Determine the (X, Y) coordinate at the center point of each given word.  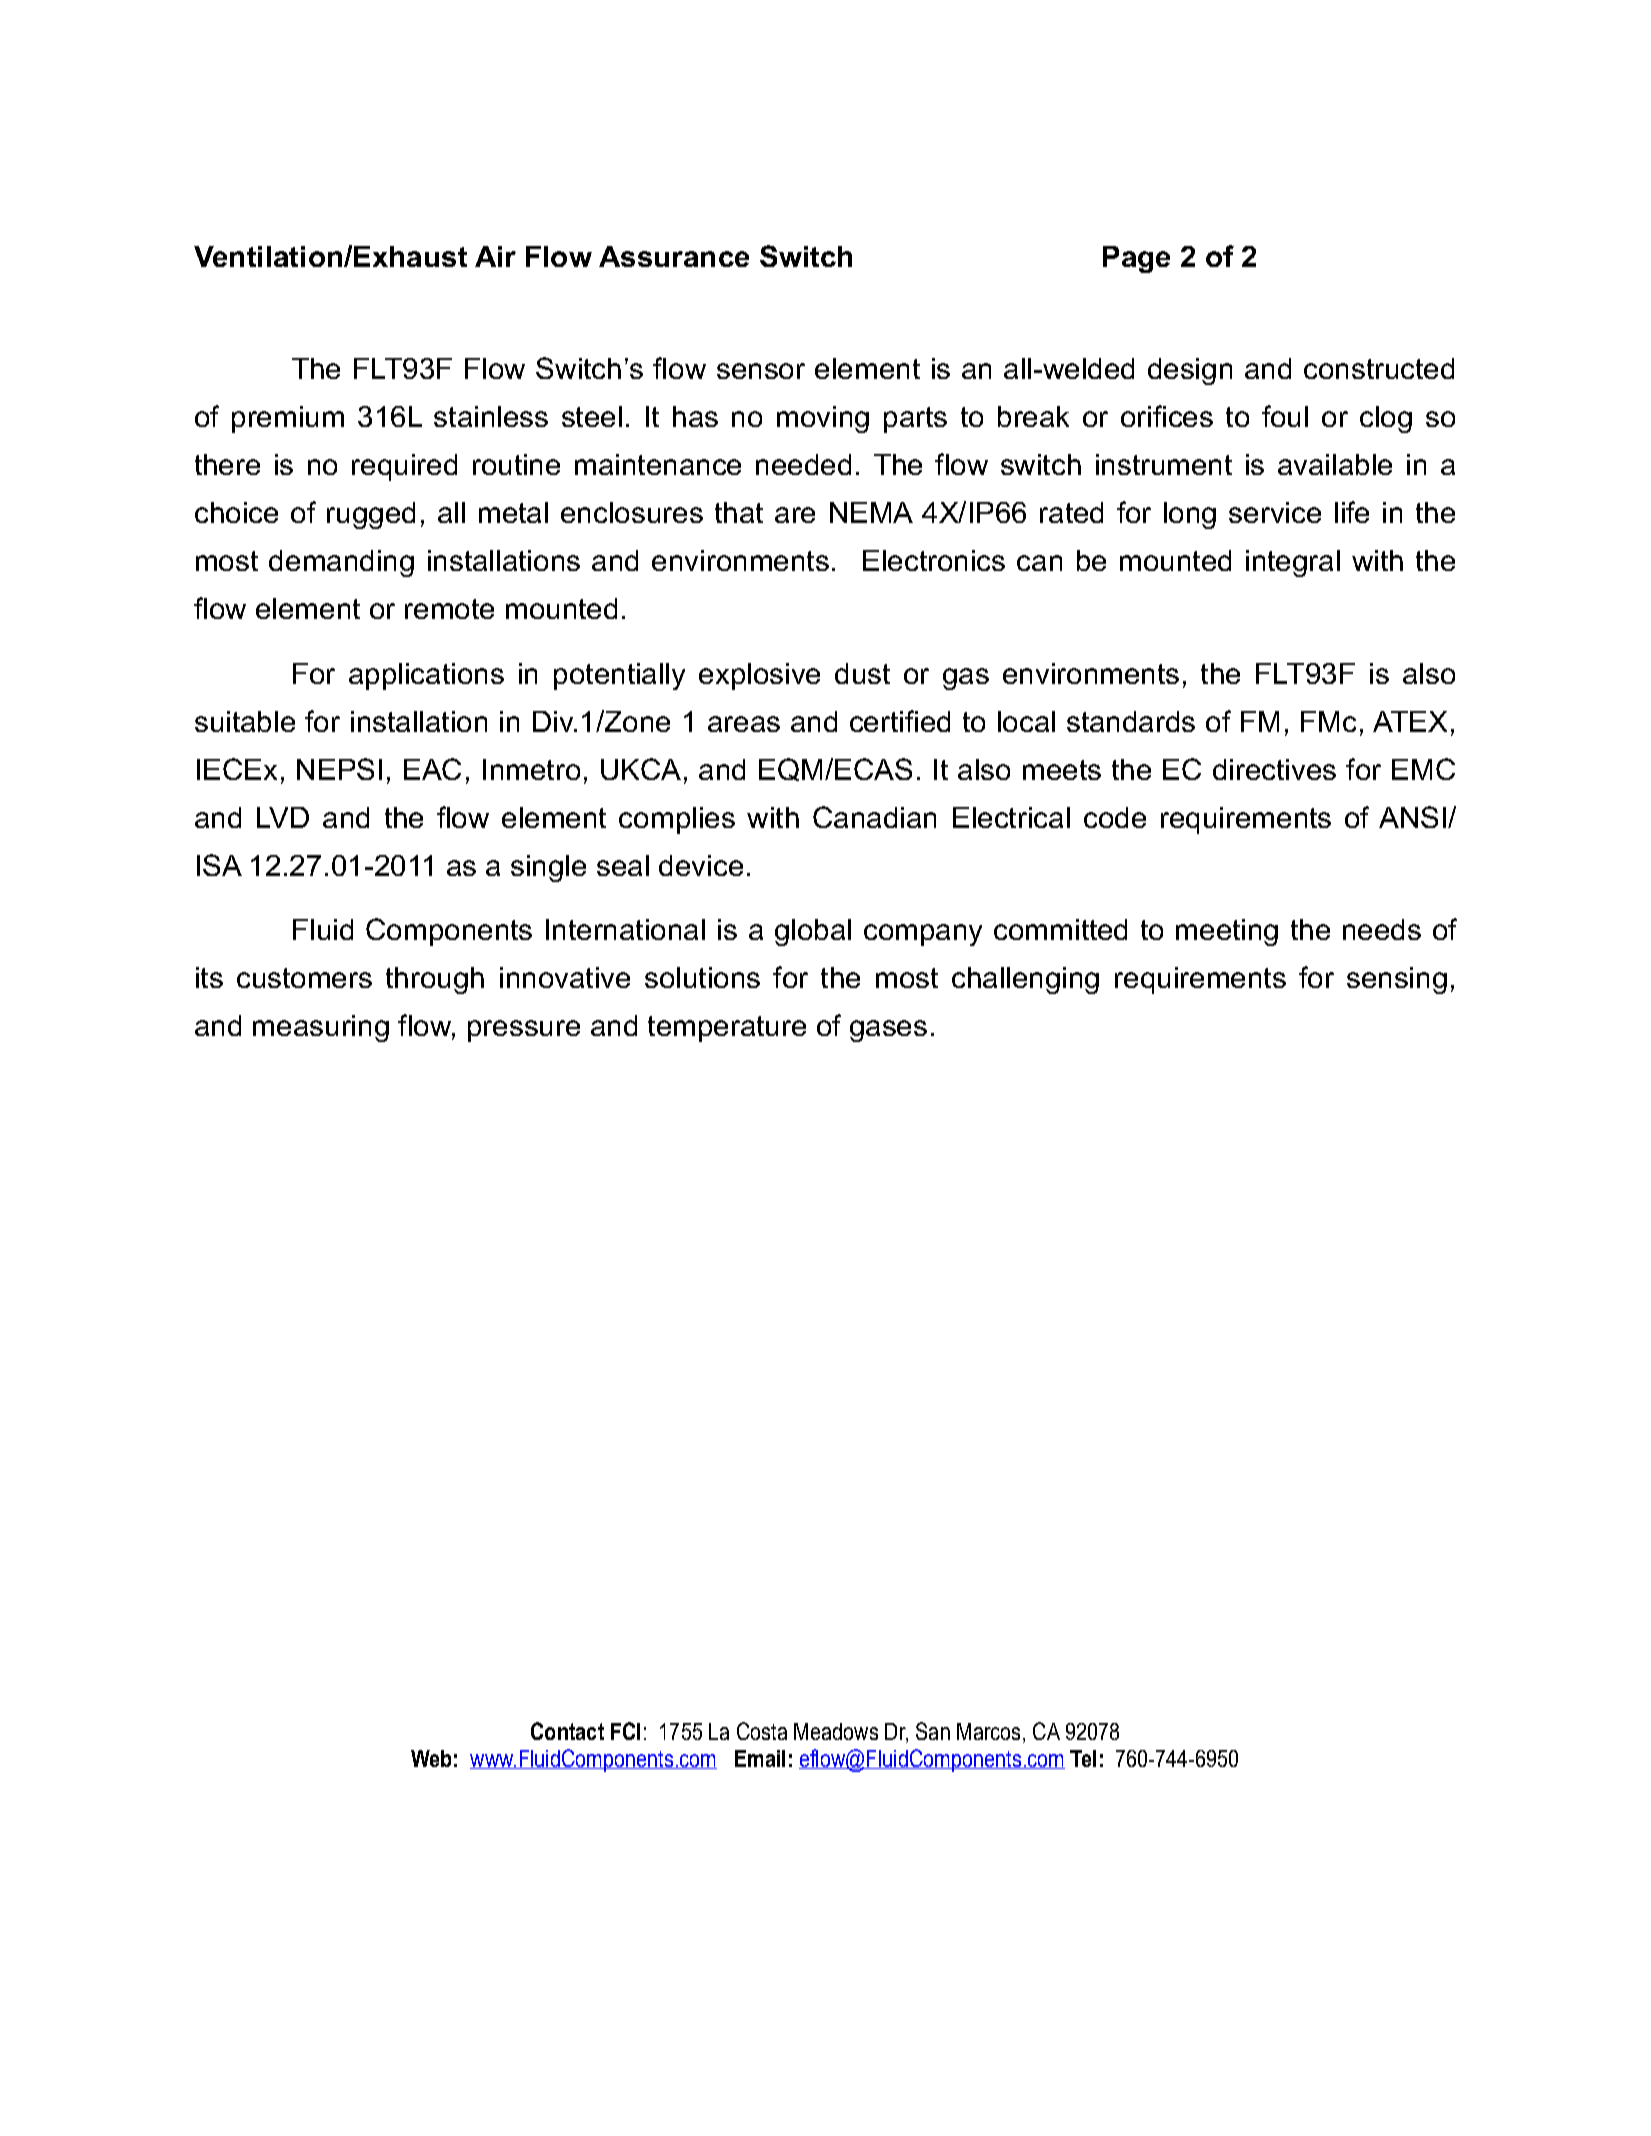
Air (495, 256)
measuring (321, 1028)
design (1190, 371)
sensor (761, 371)
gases (888, 1031)
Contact (567, 1731)
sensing (1397, 980)
